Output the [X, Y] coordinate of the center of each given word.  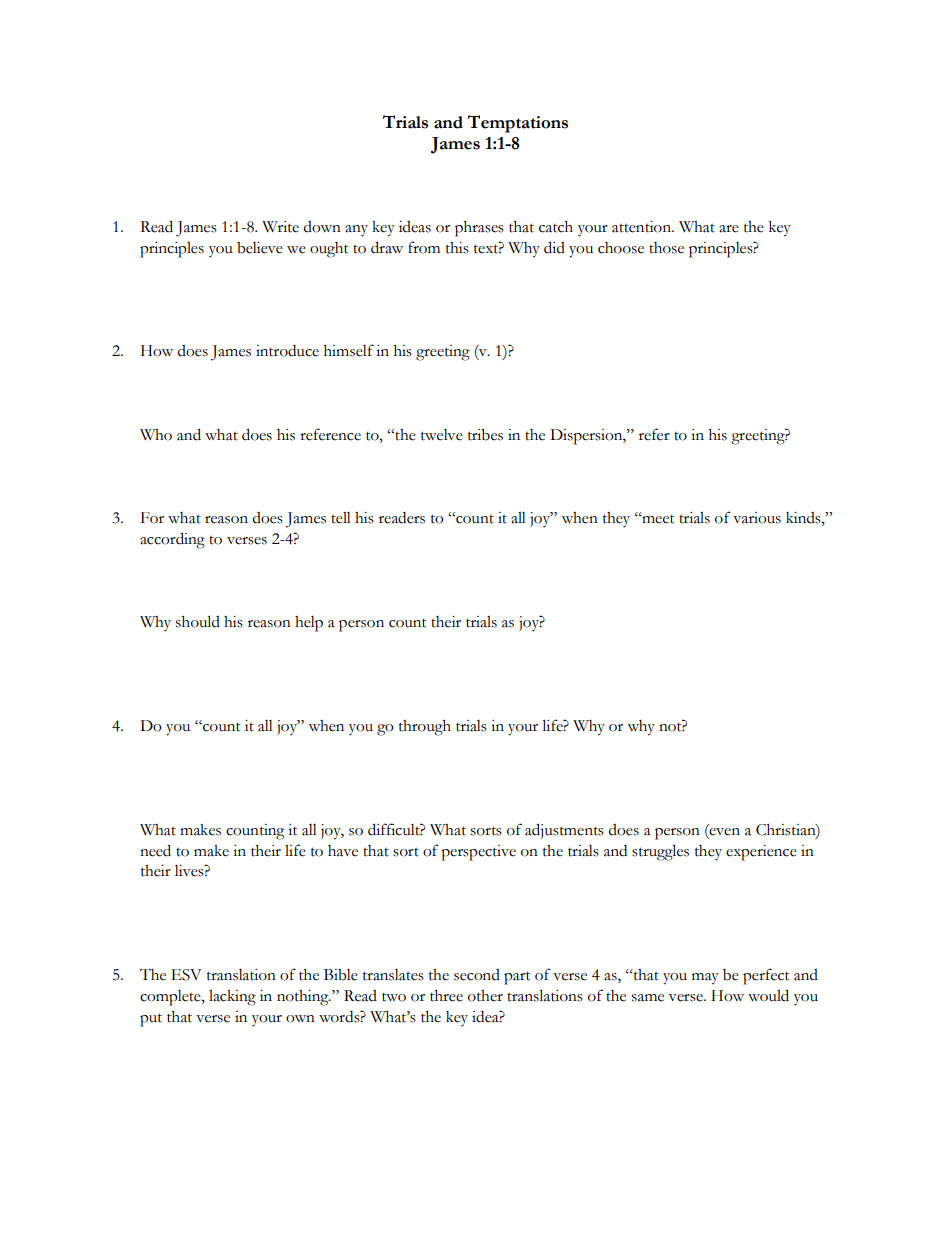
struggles [660, 852]
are [729, 229]
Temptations [517, 124]
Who [156, 435]
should [198, 621]
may [705, 979]
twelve [442, 435]
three [446, 996]
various [757, 518]
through [425, 728]
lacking [232, 998]
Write [280, 227]
